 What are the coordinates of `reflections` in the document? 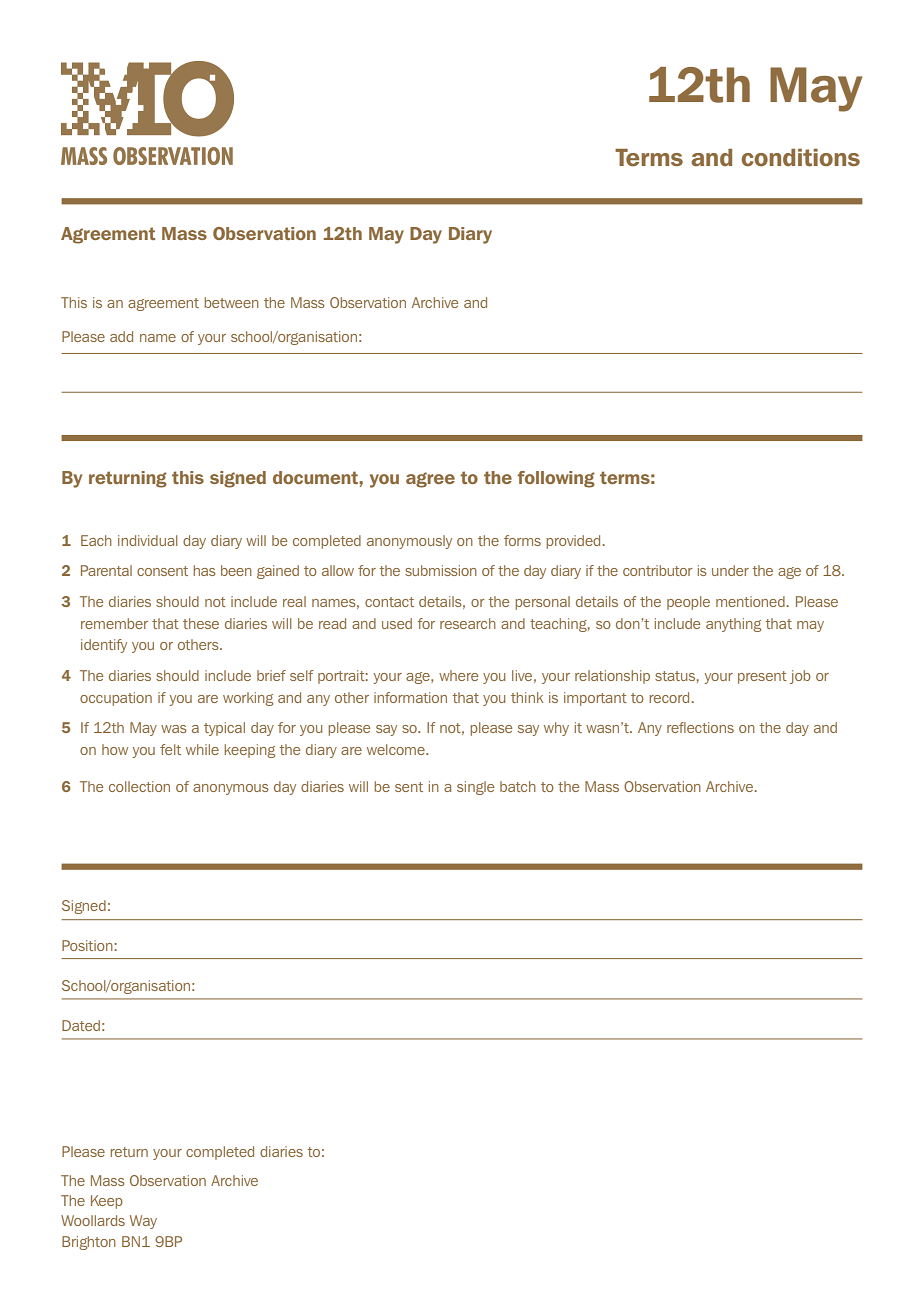 It's located at (700, 727).
